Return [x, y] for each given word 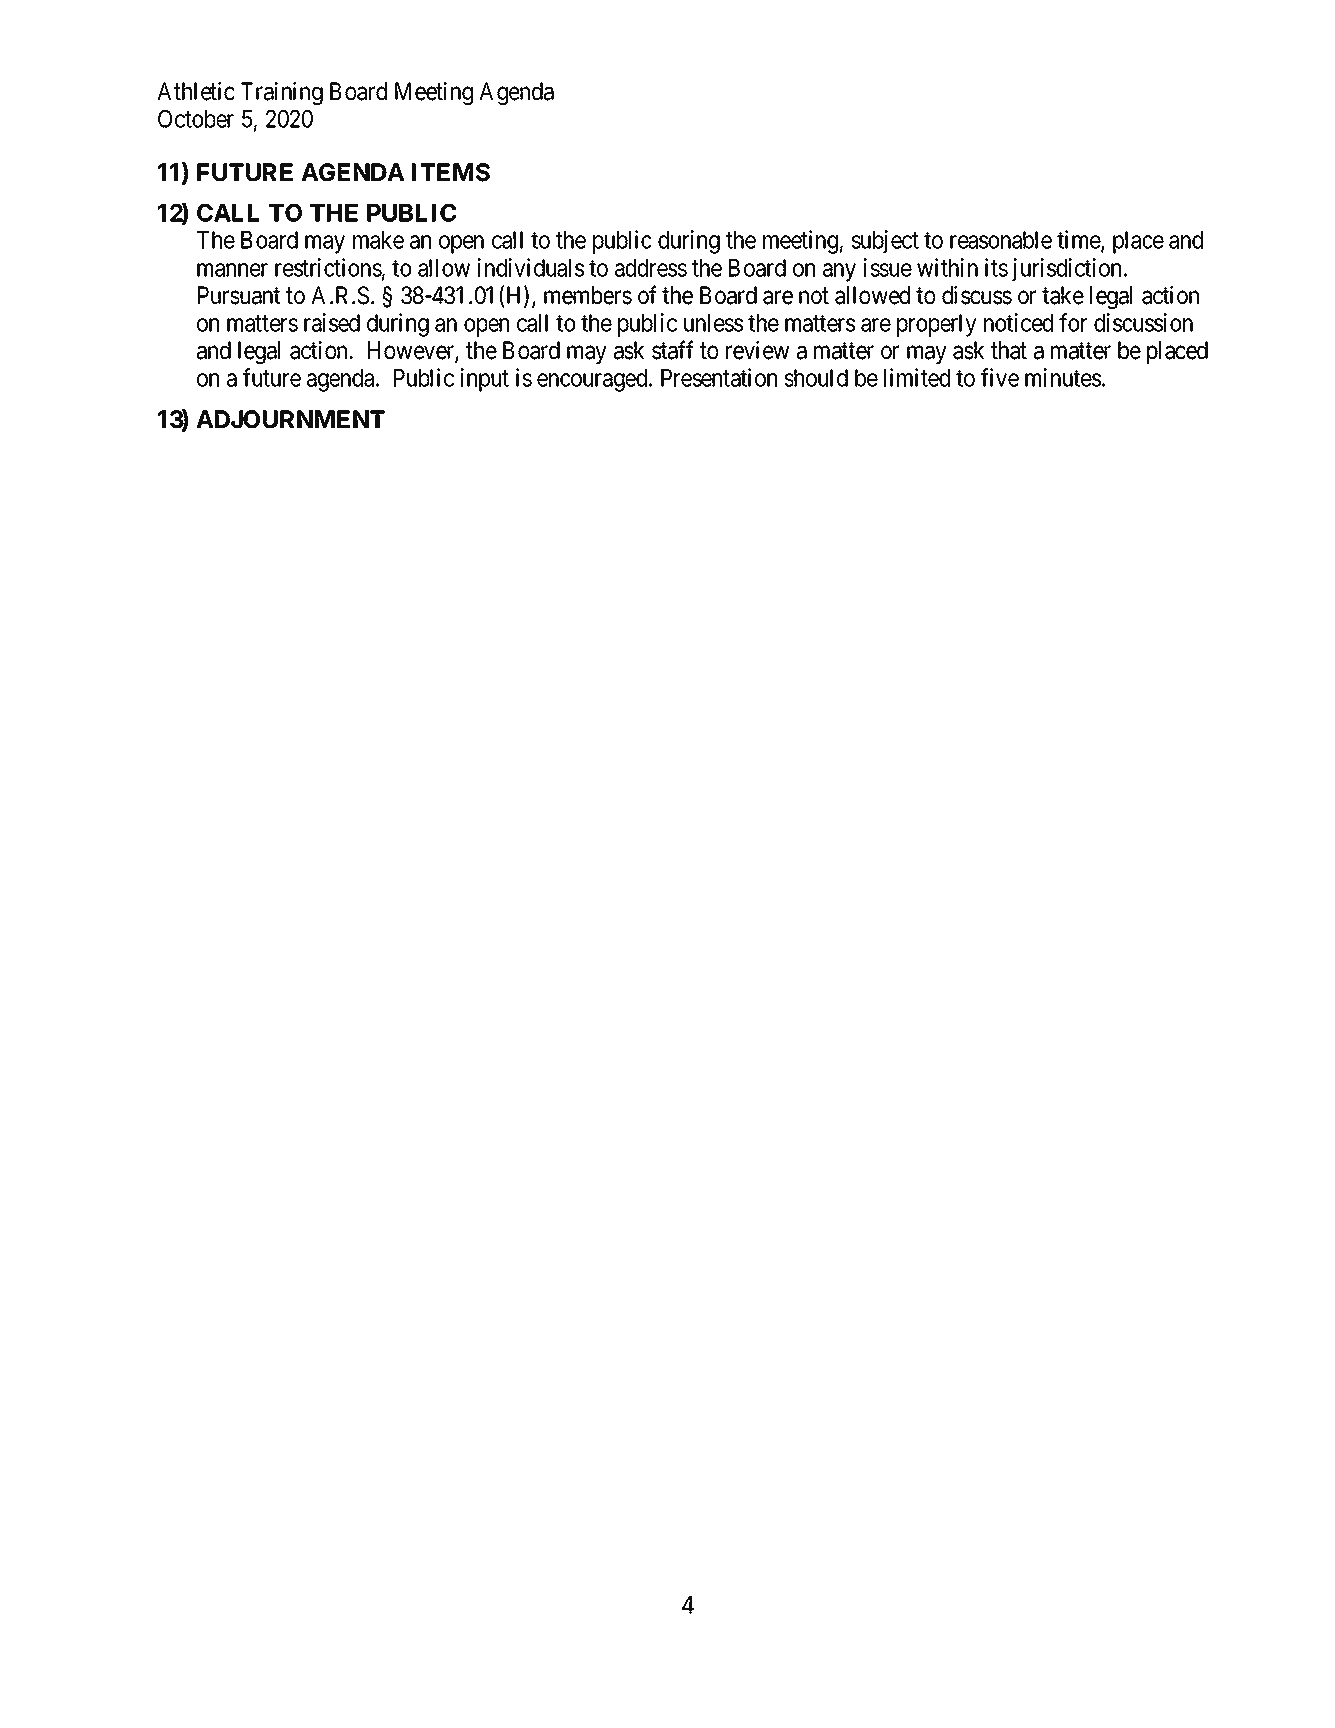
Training [282, 93]
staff [673, 350]
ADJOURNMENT [290, 419]
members [588, 295]
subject [885, 242]
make [378, 240]
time [1079, 240]
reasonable [1001, 240]
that [1009, 350]
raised [332, 322]
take [1063, 295]
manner [232, 270]
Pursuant [239, 295]
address [651, 268]
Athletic [196, 91]
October [196, 118]
